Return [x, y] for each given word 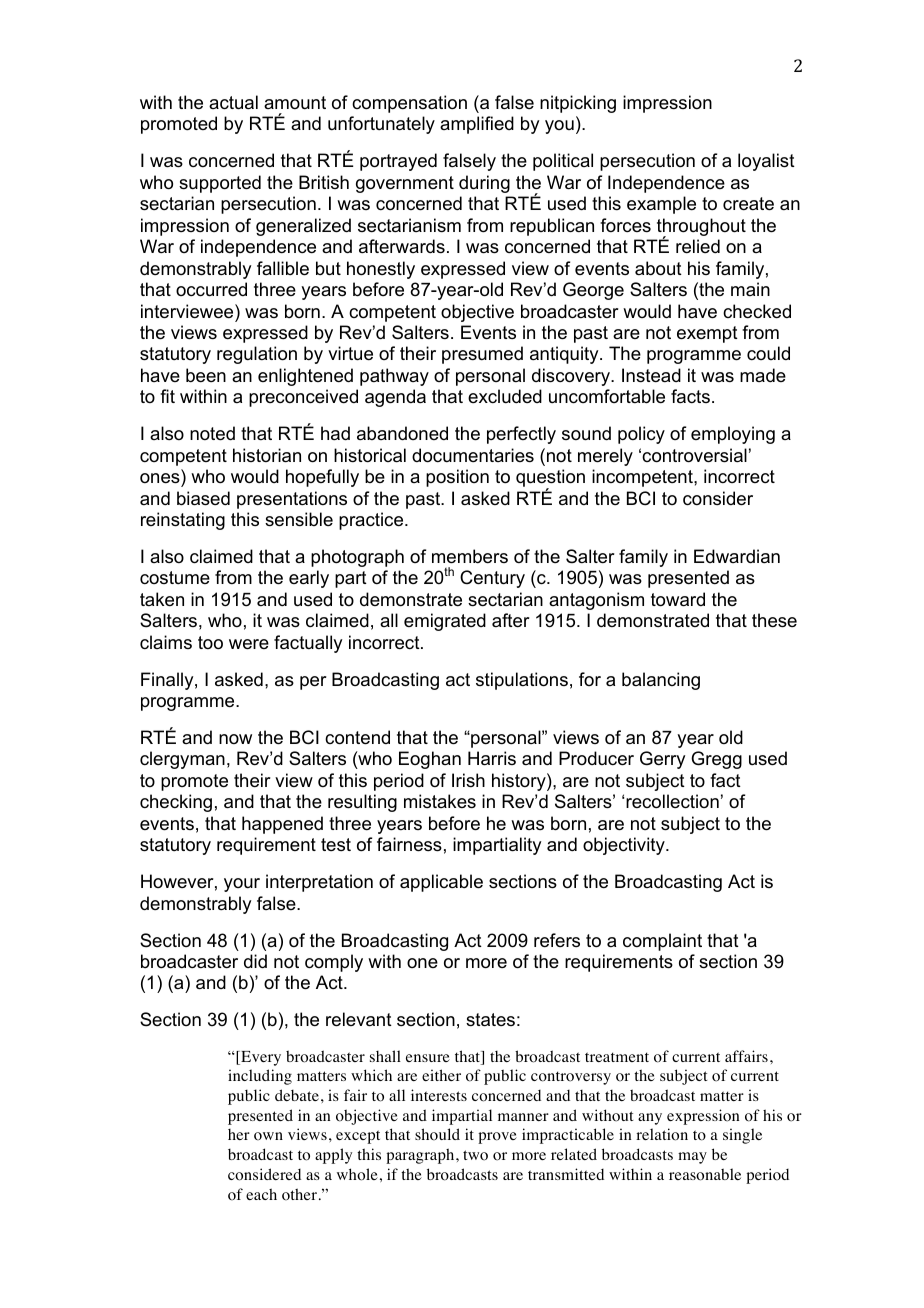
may [692, 1158]
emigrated [445, 622]
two [475, 1155]
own [268, 1136]
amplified [477, 125]
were [249, 644]
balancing [661, 681]
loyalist [766, 162]
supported [220, 184]
